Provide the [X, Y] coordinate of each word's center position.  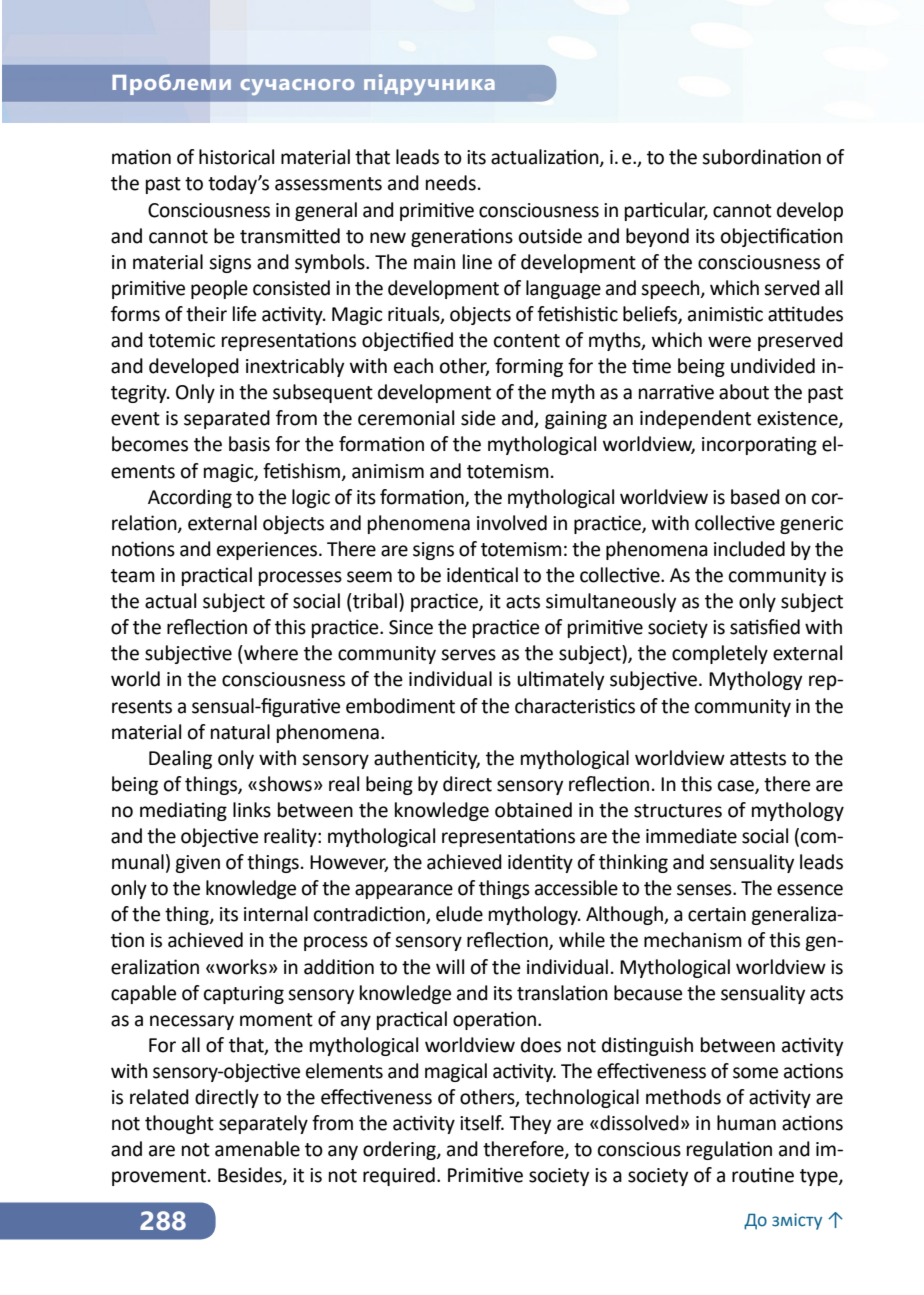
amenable [257, 1149]
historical [236, 157]
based [755, 497]
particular [666, 211]
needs [451, 183]
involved [512, 523]
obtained [533, 810]
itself [482, 1123]
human [746, 1123]
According [190, 498]
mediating [183, 811]
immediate [691, 836]
